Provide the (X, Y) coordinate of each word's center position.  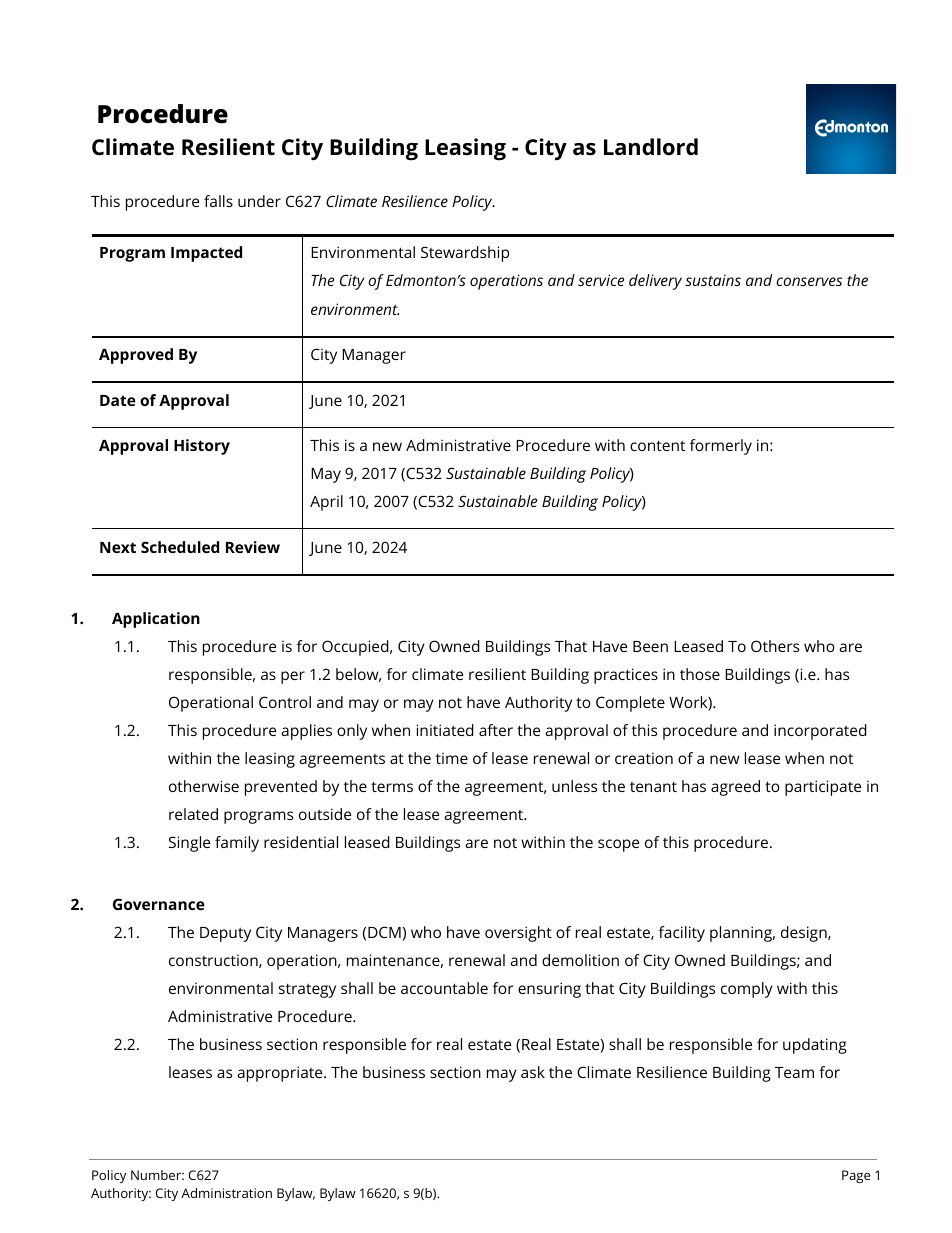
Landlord (651, 146)
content (657, 445)
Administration (226, 1193)
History (202, 447)
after (496, 730)
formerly (721, 447)
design (805, 934)
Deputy (225, 934)
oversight (518, 934)
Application (156, 620)
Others (775, 646)
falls (218, 201)
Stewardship (465, 254)
